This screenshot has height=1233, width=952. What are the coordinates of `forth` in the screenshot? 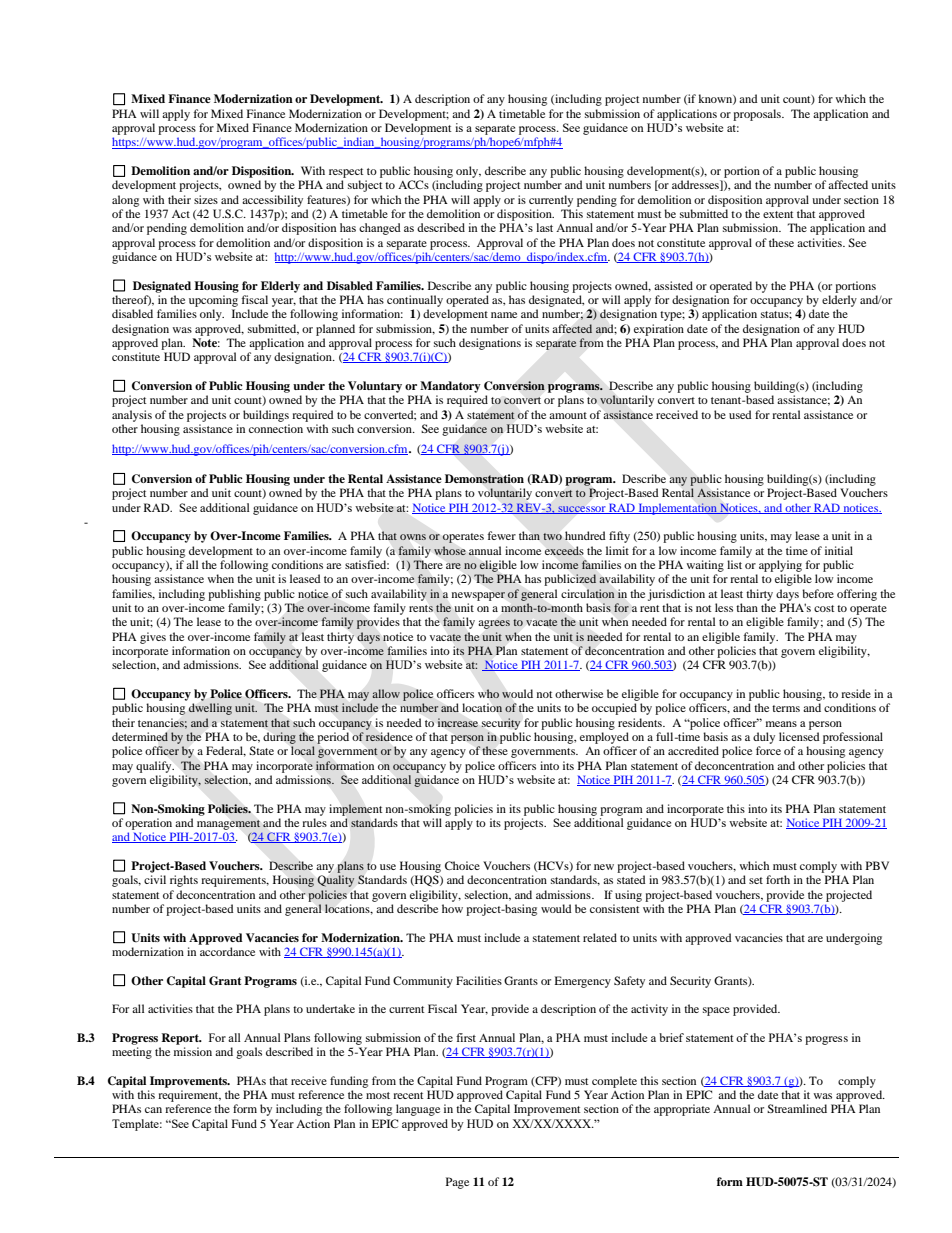 It's located at (778, 879).
